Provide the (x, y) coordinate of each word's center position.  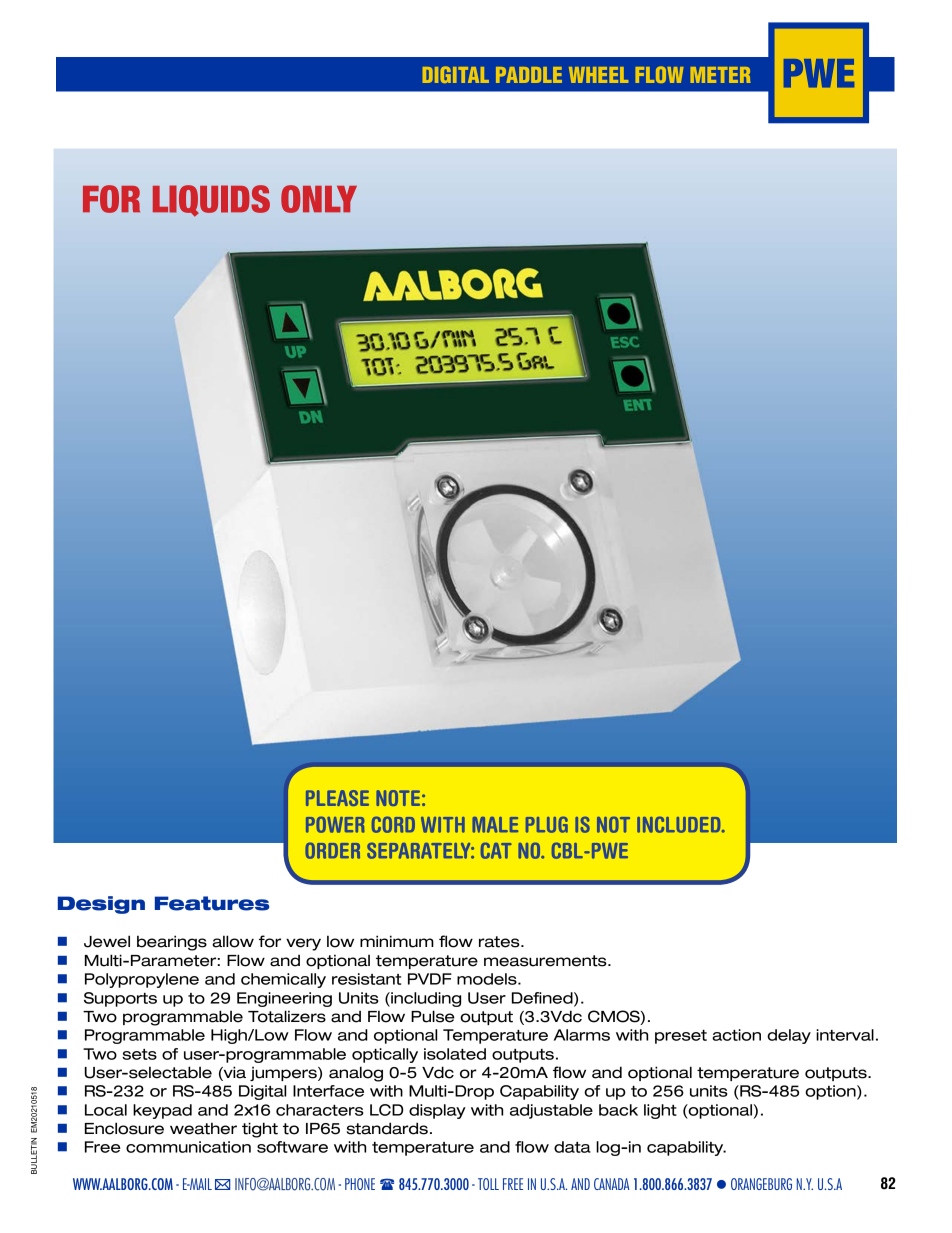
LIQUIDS (211, 201)
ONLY (319, 199)
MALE (495, 825)
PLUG (547, 825)
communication (188, 1147)
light (660, 1111)
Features (212, 903)
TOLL (488, 1184)
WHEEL (598, 75)
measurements (546, 961)
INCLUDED (680, 825)
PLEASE (337, 798)
